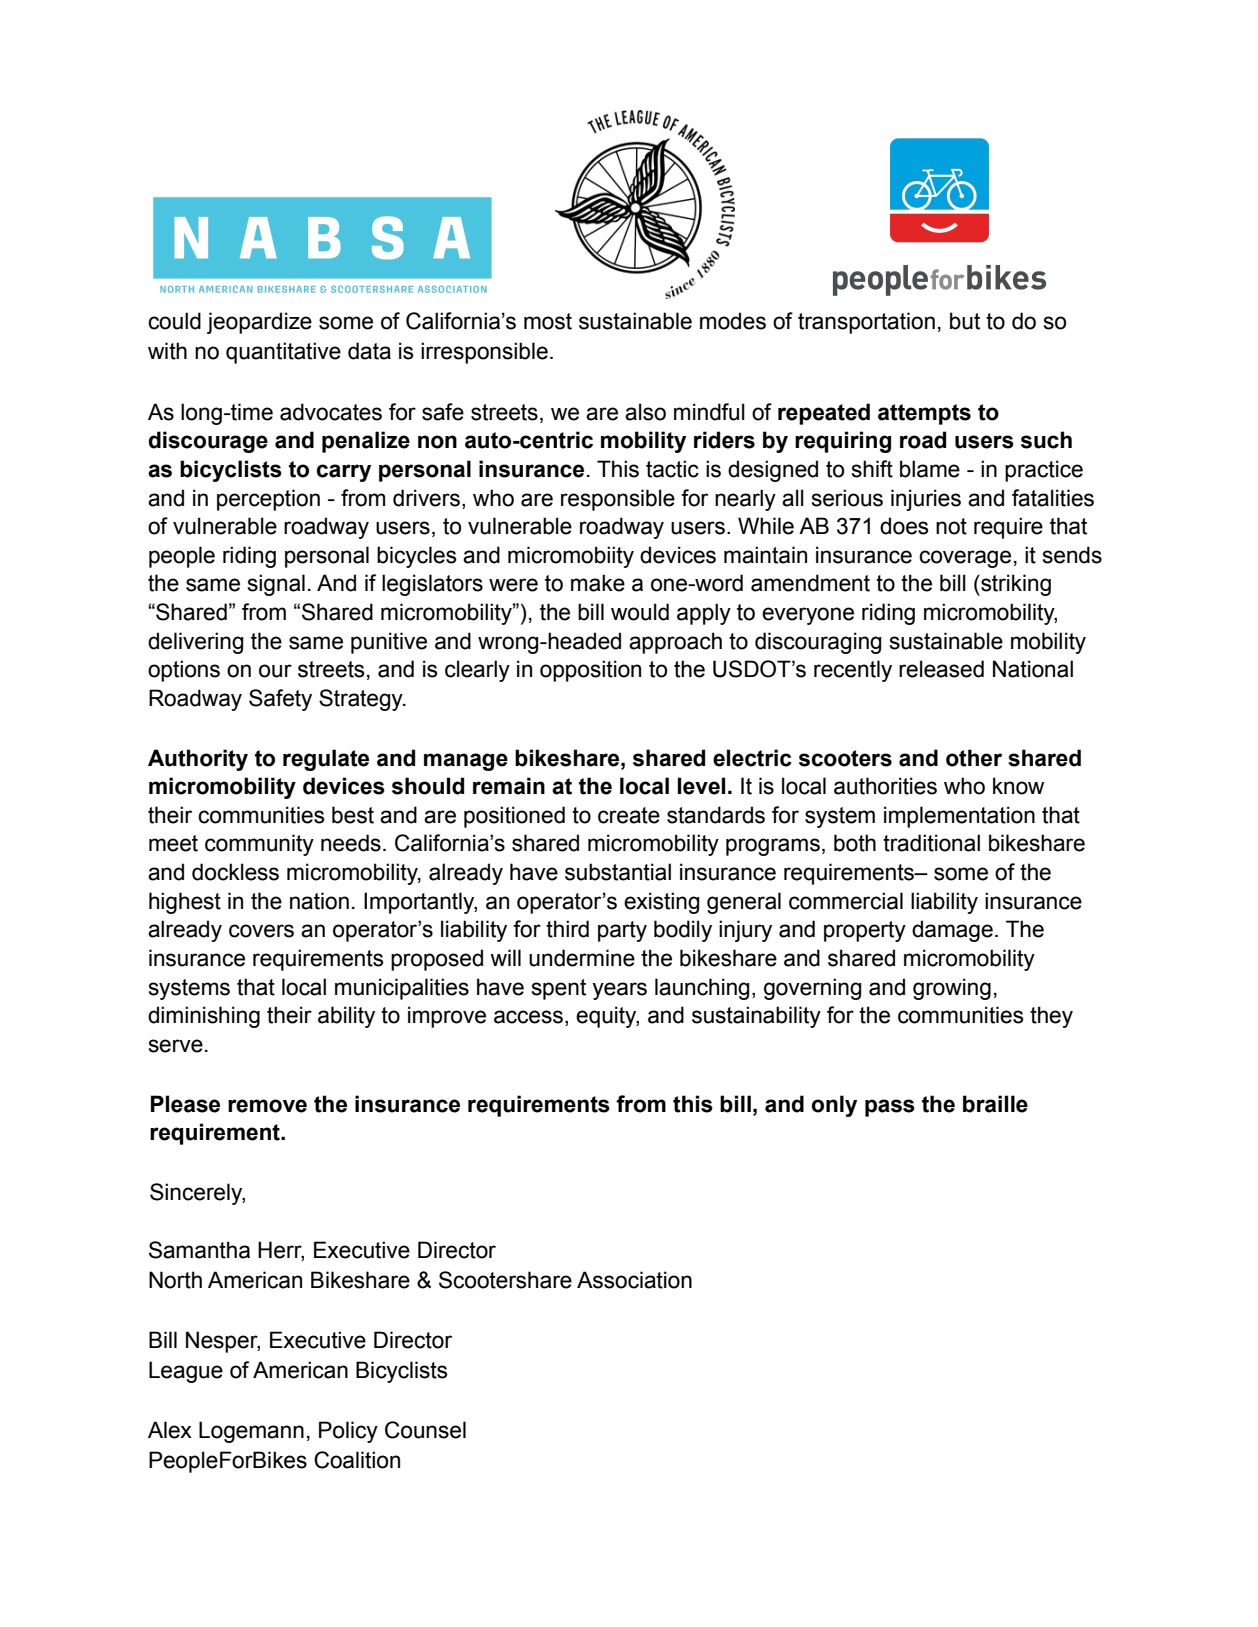 This screenshot has width=1258, height=1627. I want to click on most, so click(548, 321).
